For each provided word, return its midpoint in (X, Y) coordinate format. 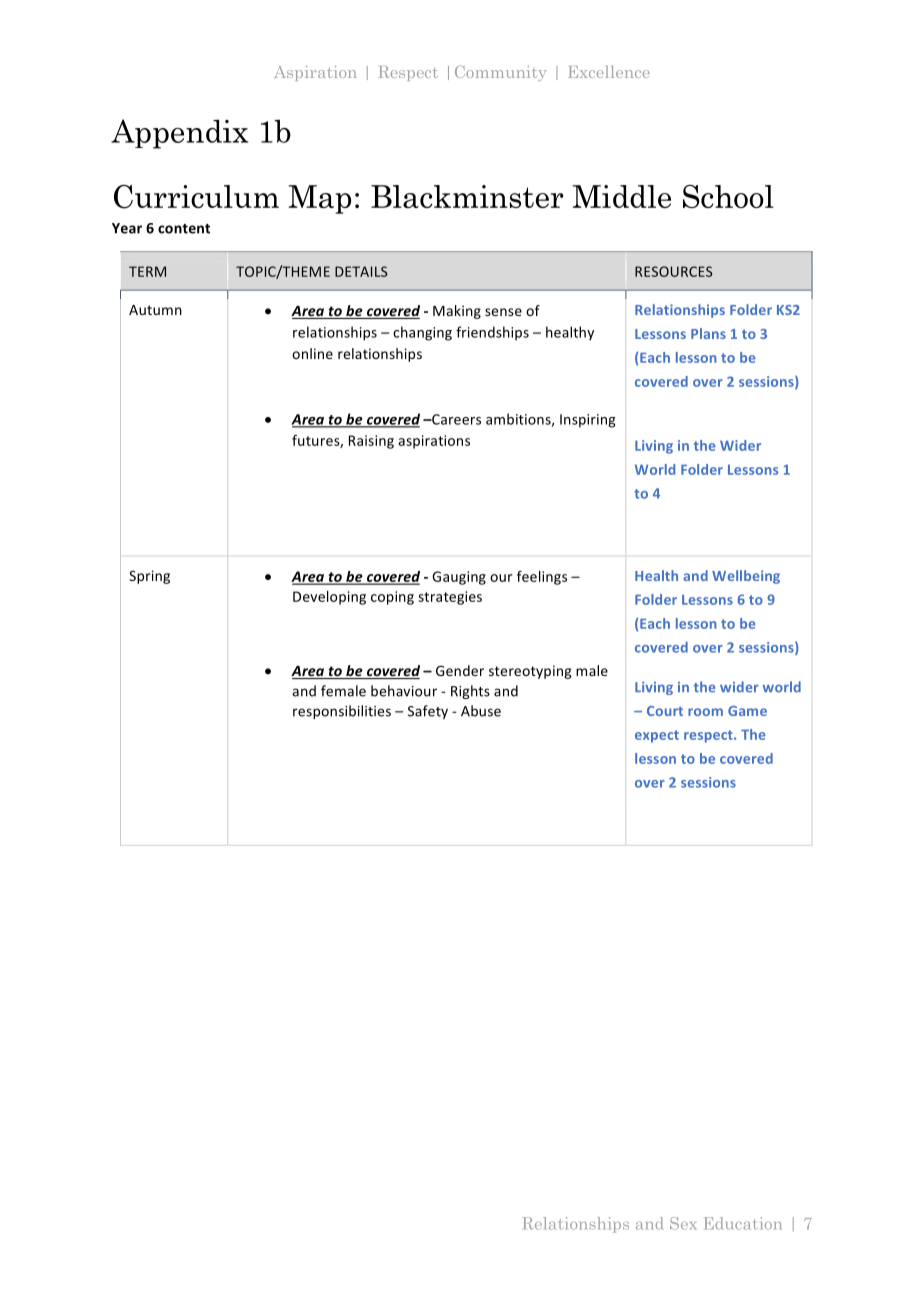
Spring (149, 577)
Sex (683, 1223)
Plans (708, 333)
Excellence (609, 72)
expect (657, 736)
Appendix (179, 134)
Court (665, 711)
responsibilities (342, 712)
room (705, 712)
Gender (460, 670)
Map (320, 199)
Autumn (155, 310)
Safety (428, 712)
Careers (455, 419)
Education (742, 1223)
